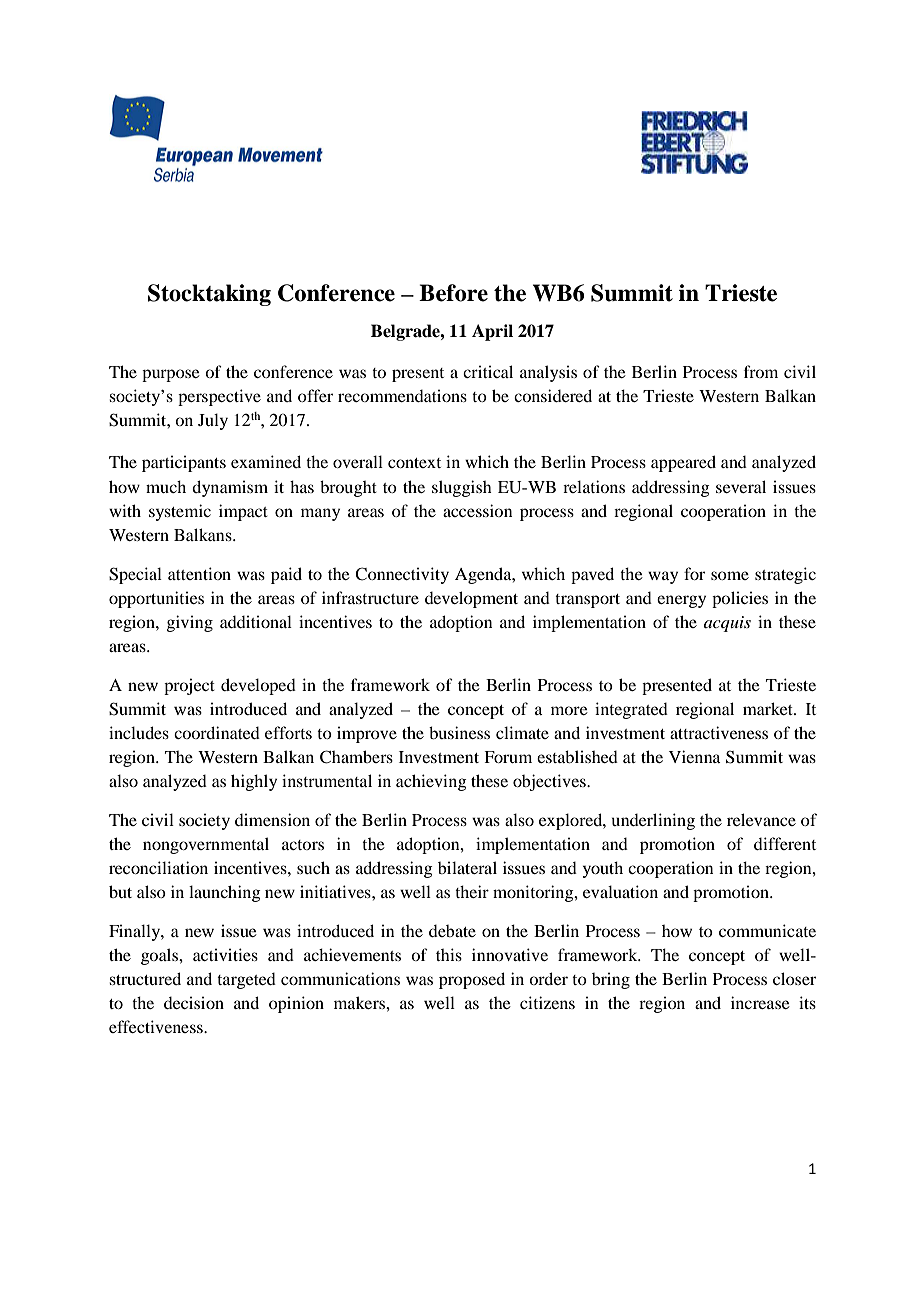  Describe the element at coordinates (471, 599) in the screenshot. I see `development` at that location.
